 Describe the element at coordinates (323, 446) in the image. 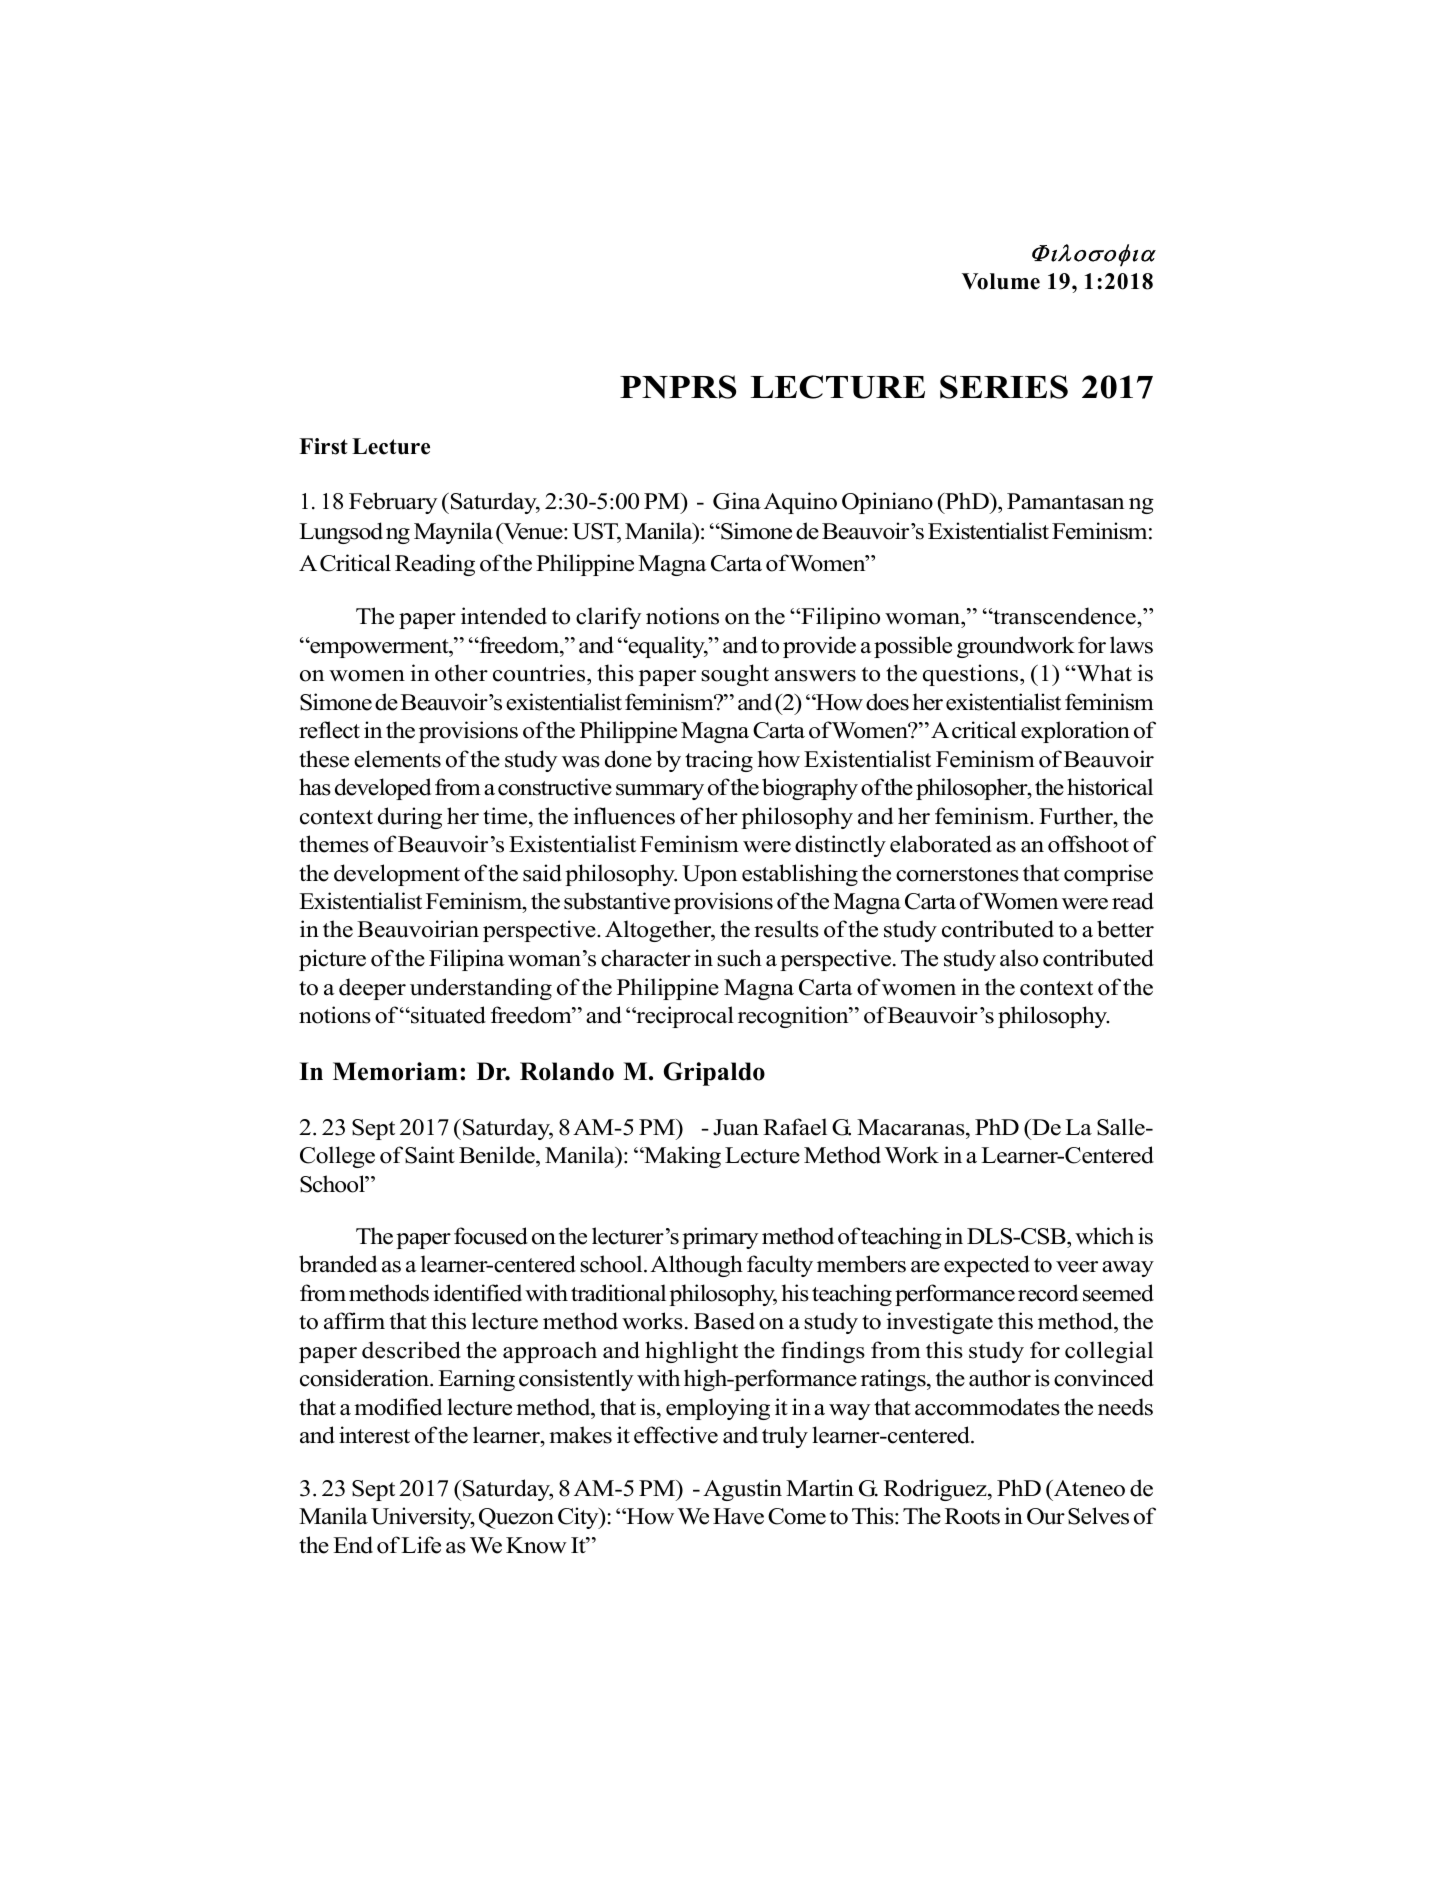

I see `First` at that location.
